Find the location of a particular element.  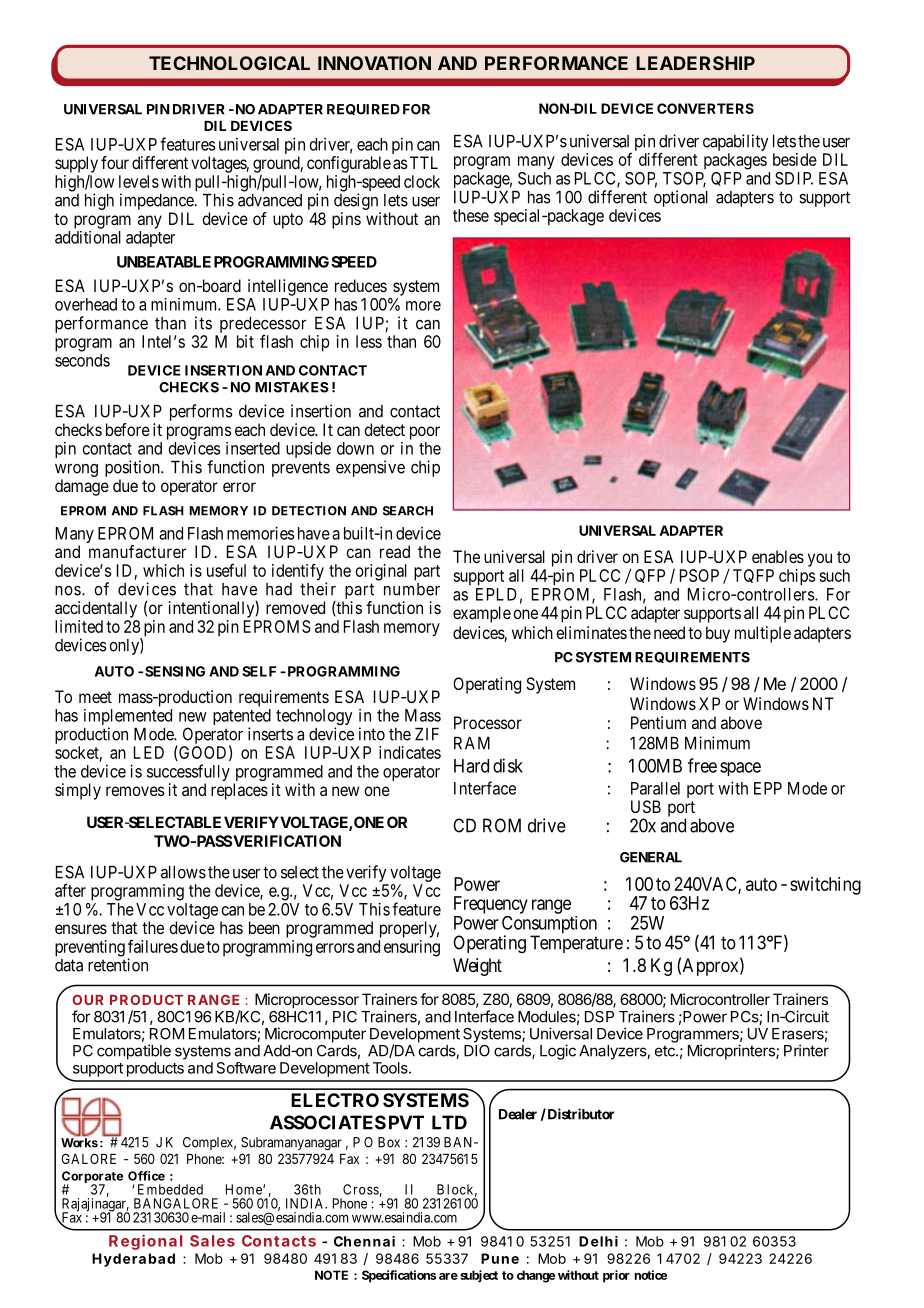

CONVERTERS is located at coordinates (705, 108).
